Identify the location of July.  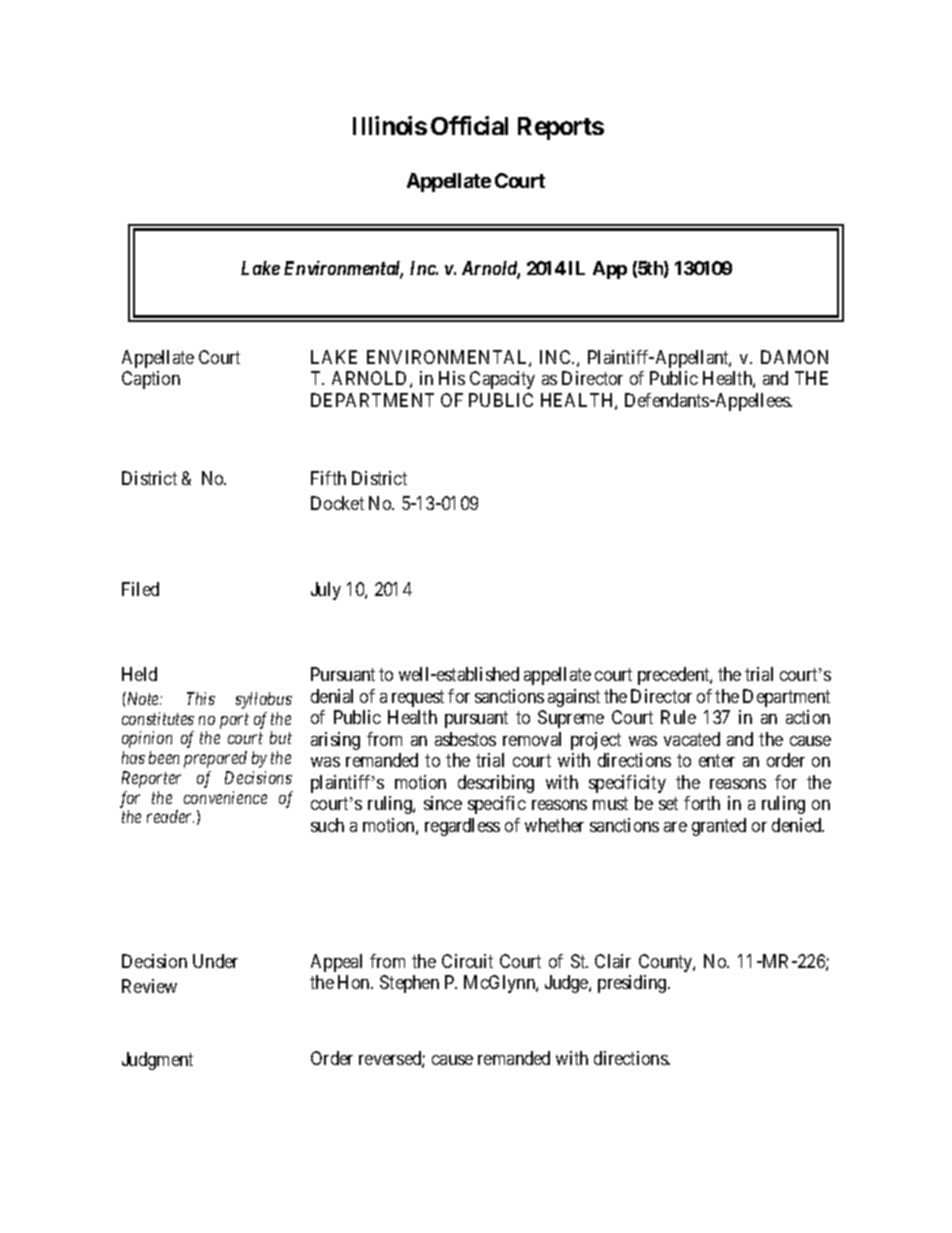
(326, 591).
